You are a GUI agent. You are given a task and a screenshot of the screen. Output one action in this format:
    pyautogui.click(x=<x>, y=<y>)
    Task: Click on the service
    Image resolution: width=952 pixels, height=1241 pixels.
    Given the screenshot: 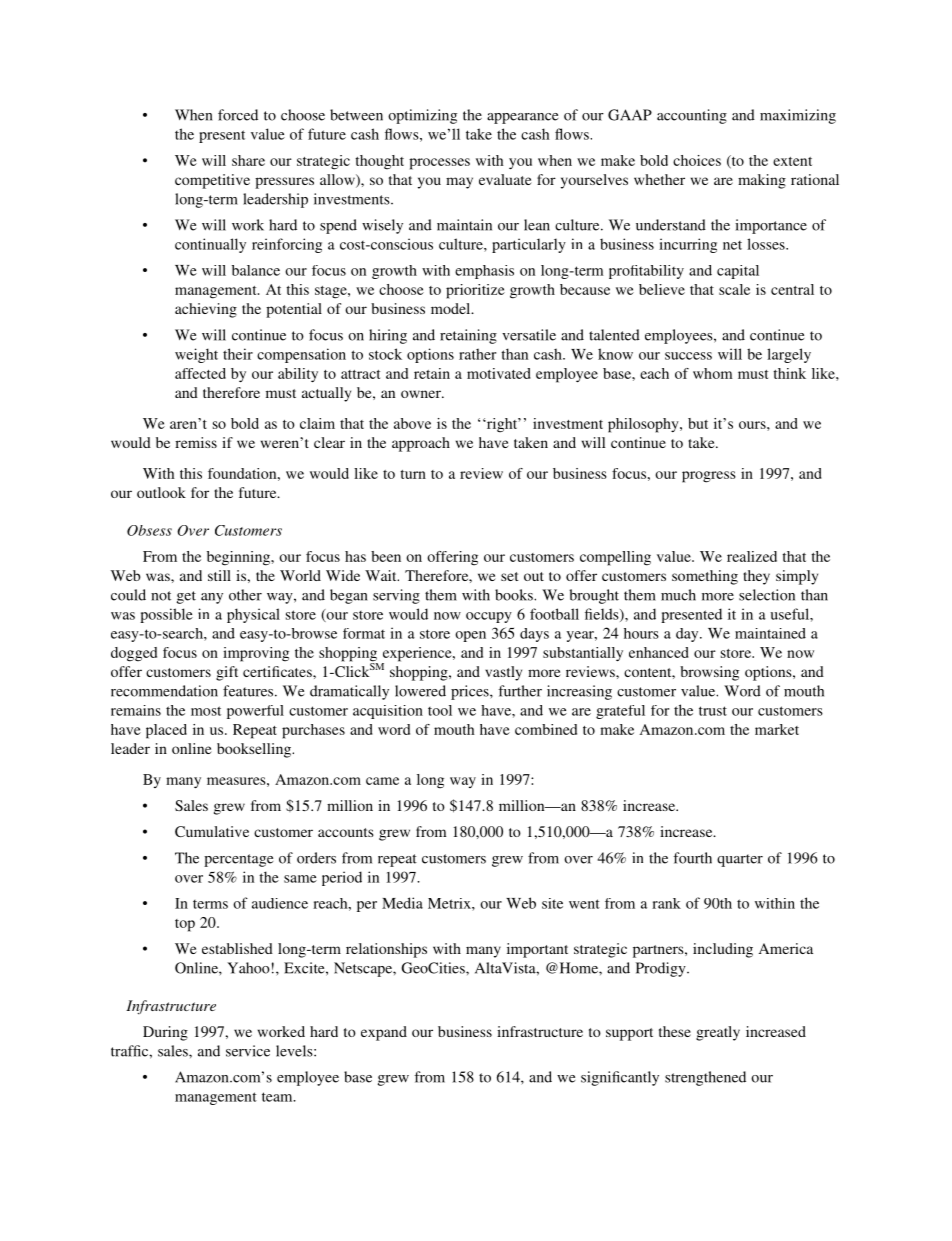 What is the action you would take?
    pyautogui.click(x=248, y=1051)
